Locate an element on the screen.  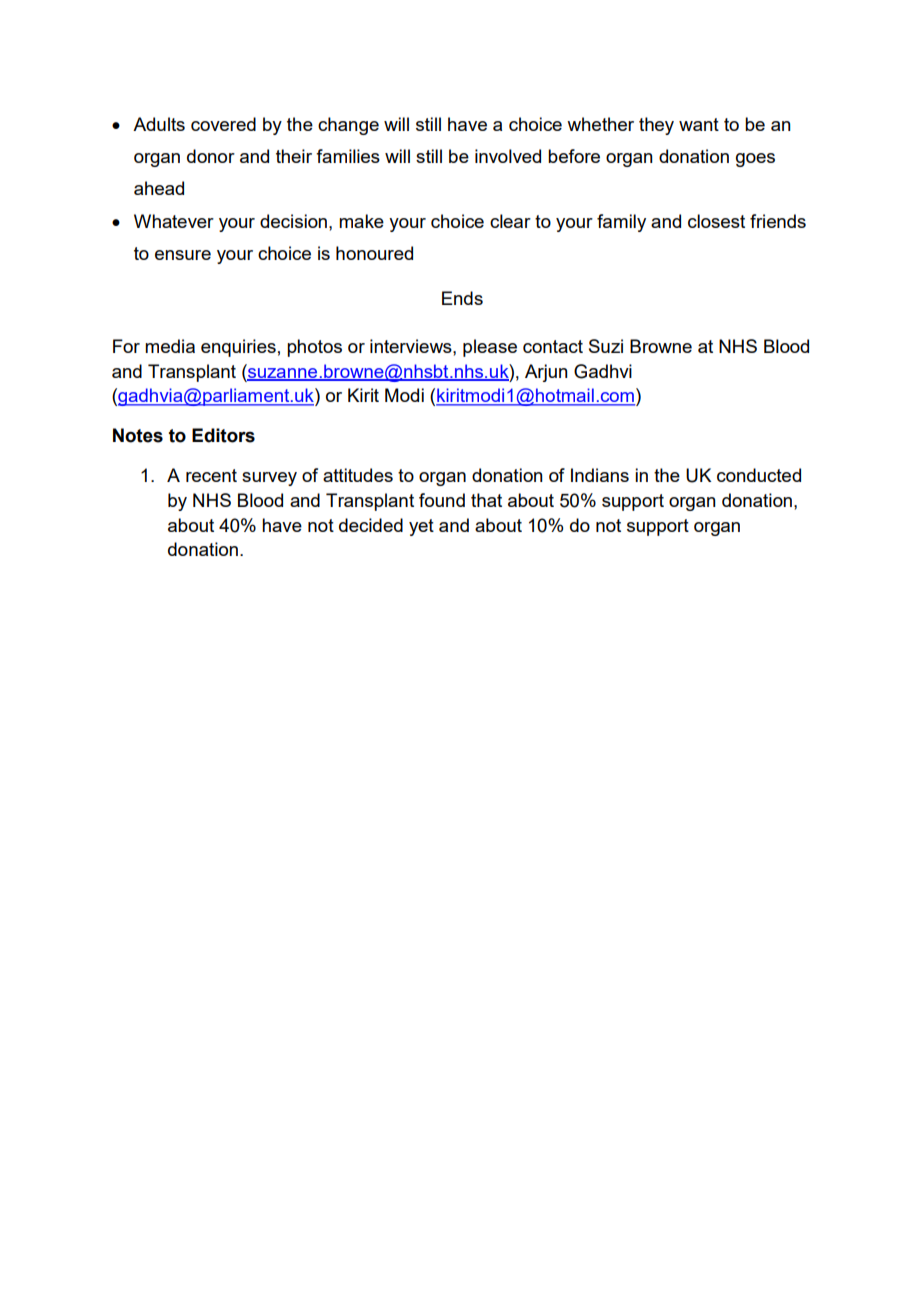
interviews is located at coordinates (412, 346).
